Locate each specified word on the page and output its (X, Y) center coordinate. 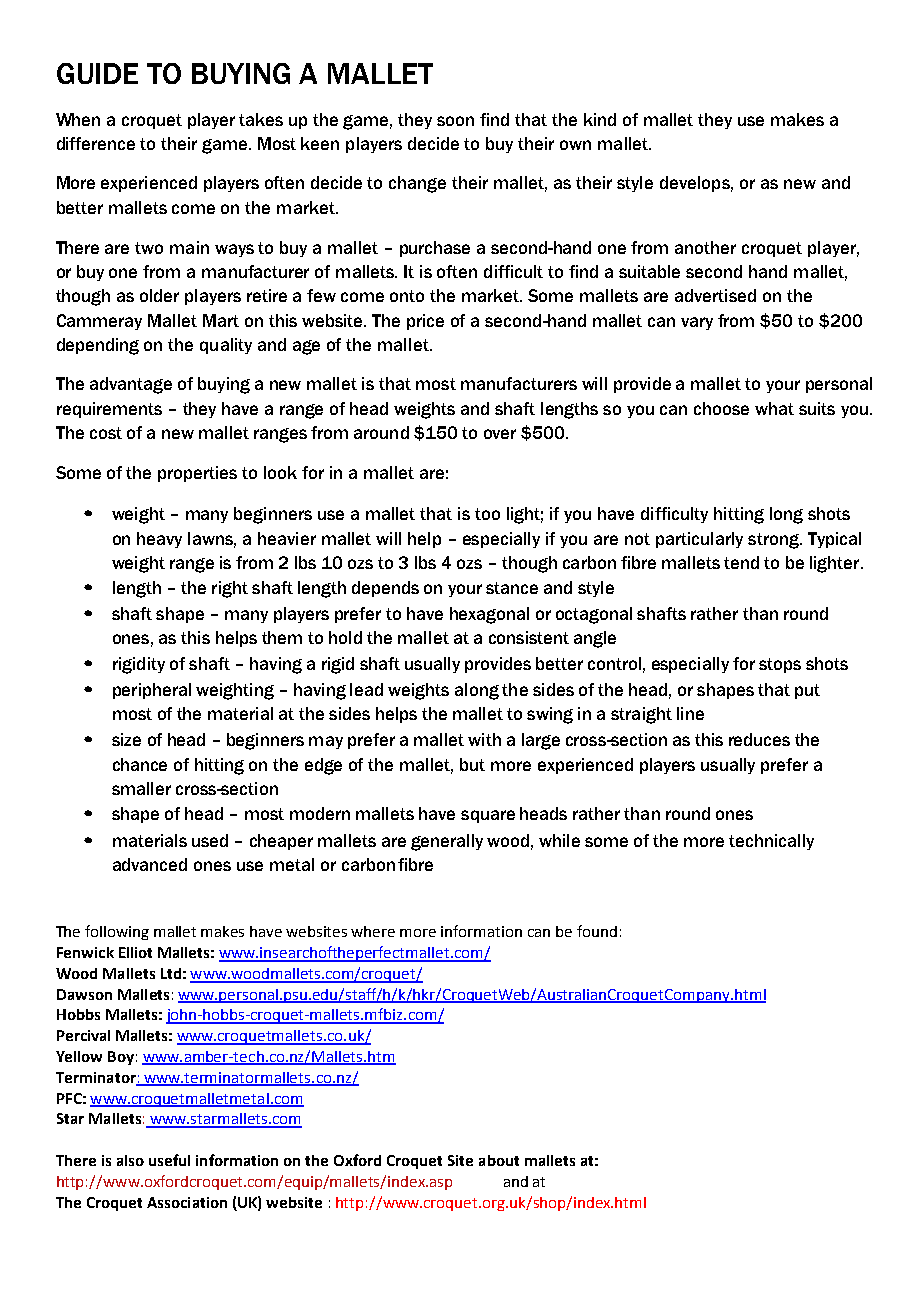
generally (447, 842)
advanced (150, 864)
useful (169, 1160)
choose (721, 408)
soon (455, 121)
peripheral (152, 691)
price (425, 322)
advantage (131, 385)
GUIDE (97, 73)
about (499, 1160)
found (597, 931)
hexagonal (489, 615)
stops (780, 665)
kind (600, 119)
